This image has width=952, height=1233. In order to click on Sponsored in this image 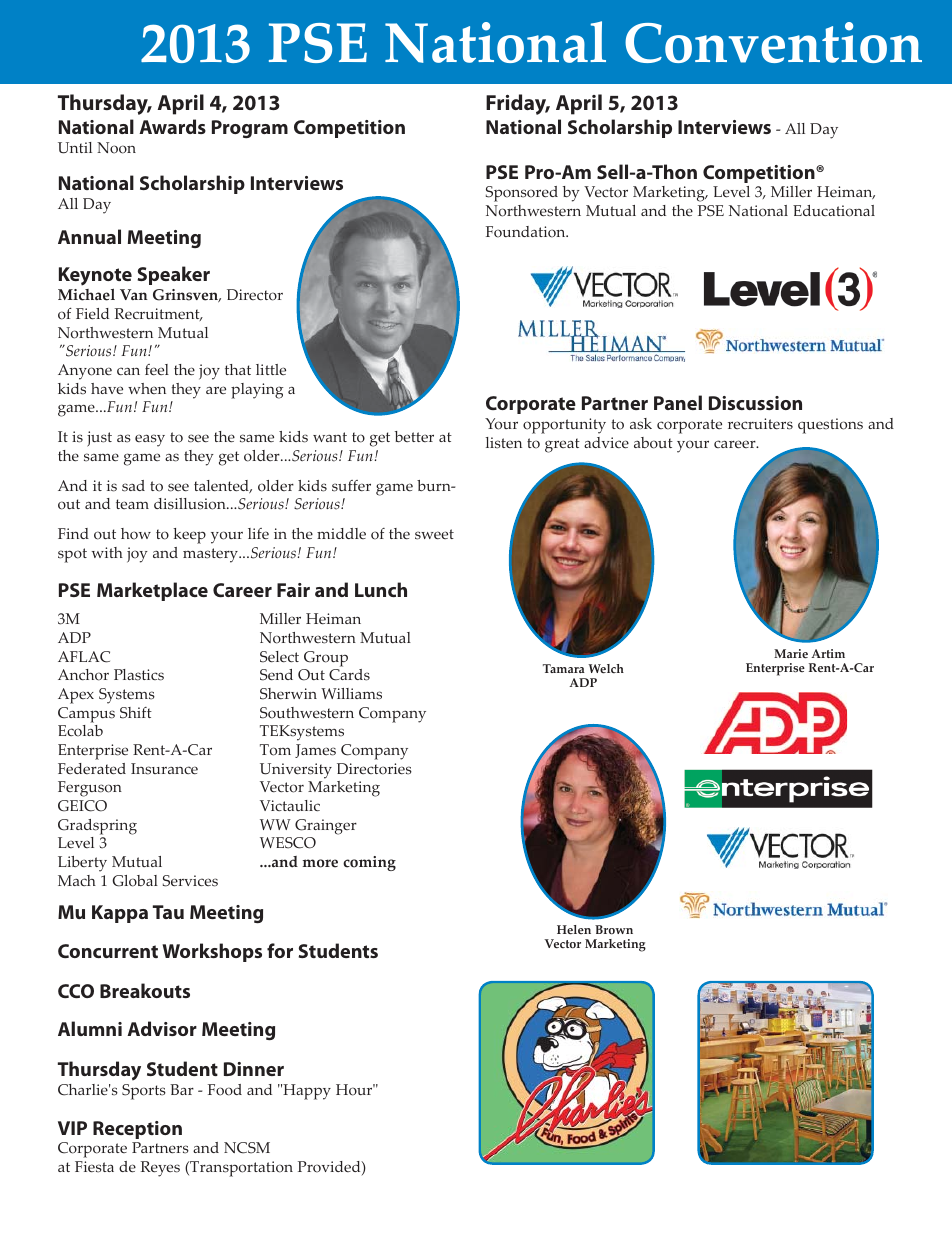, I will do `click(522, 194)`.
